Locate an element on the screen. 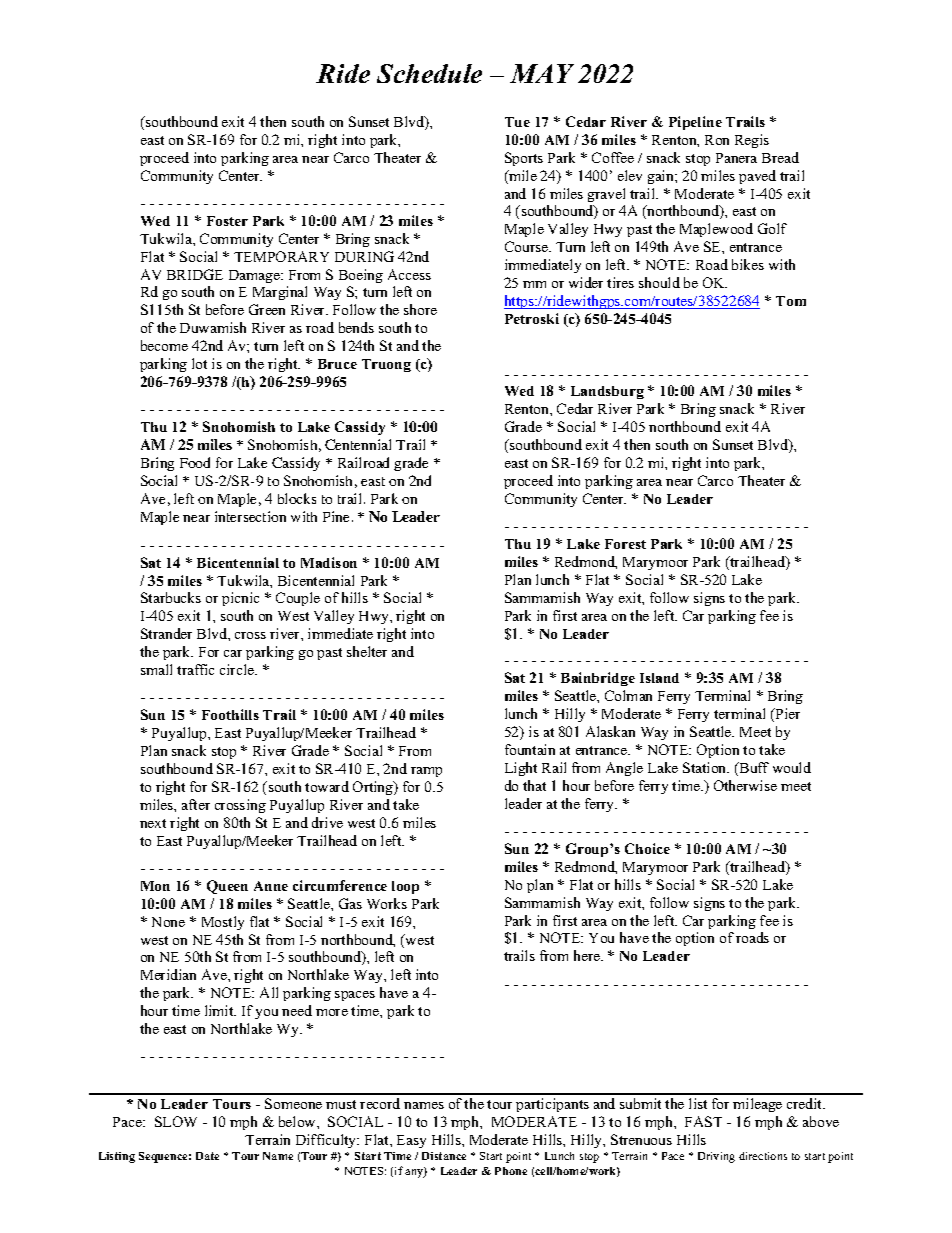 The image size is (952, 1233). circle is located at coordinates (238, 669).
